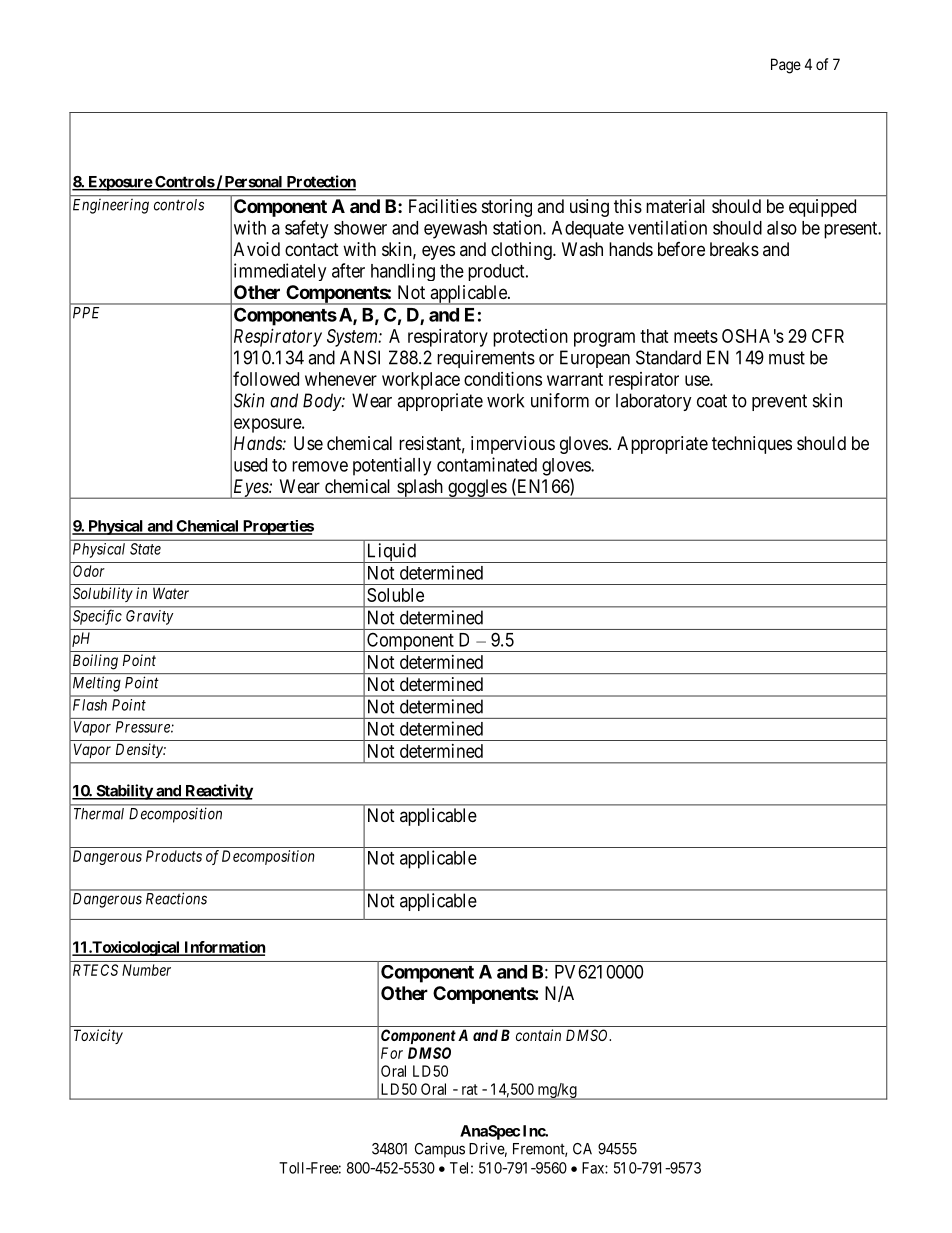 This screenshot has width=952, height=1233. What do you see at coordinates (253, 183) in the screenshot?
I see `Personal` at bounding box center [253, 183].
